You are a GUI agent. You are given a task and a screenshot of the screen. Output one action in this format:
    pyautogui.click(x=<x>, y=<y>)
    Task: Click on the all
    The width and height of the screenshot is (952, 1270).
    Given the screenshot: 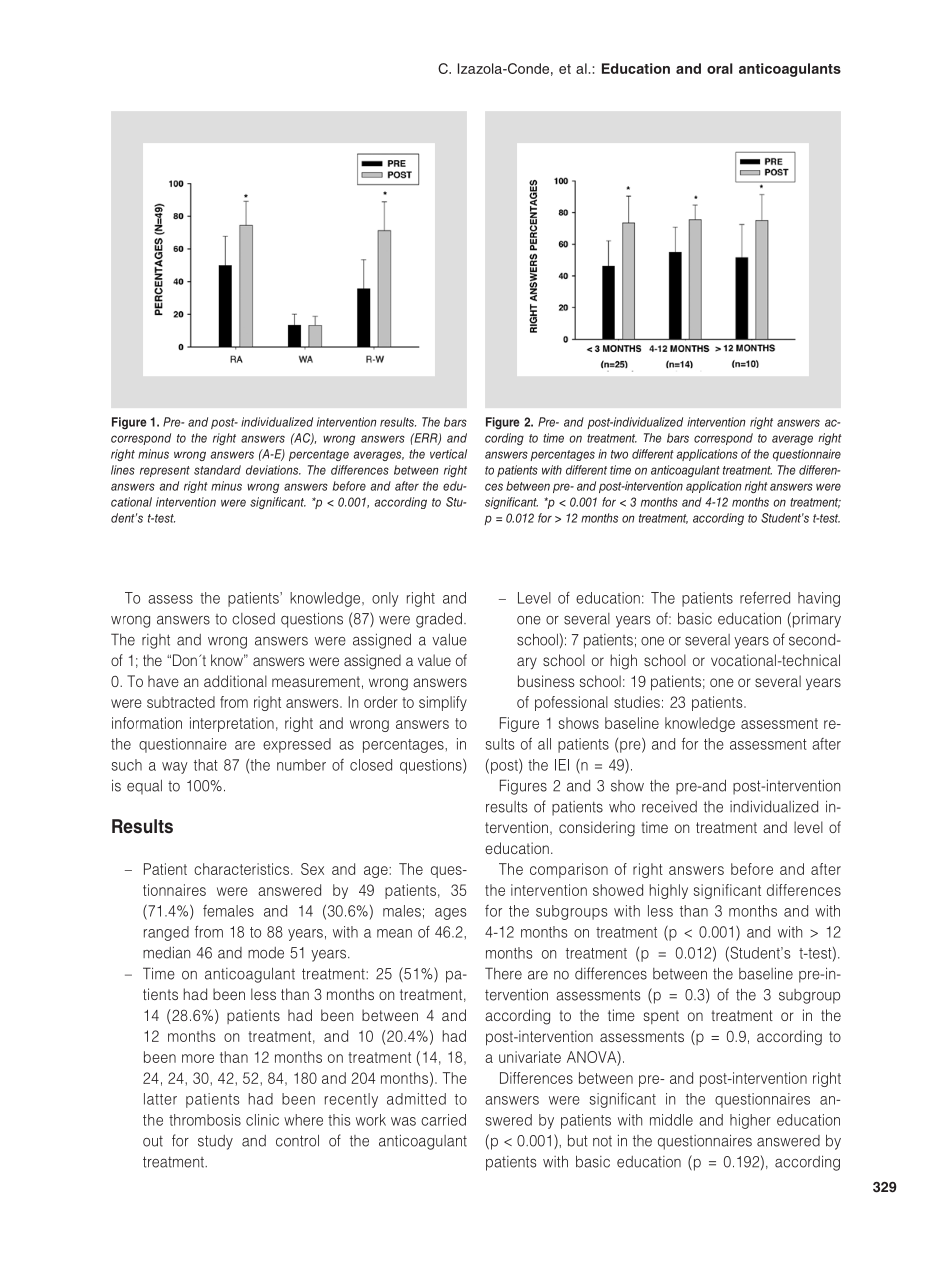 What is the action you would take?
    pyautogui.click(x=544, y=744)
